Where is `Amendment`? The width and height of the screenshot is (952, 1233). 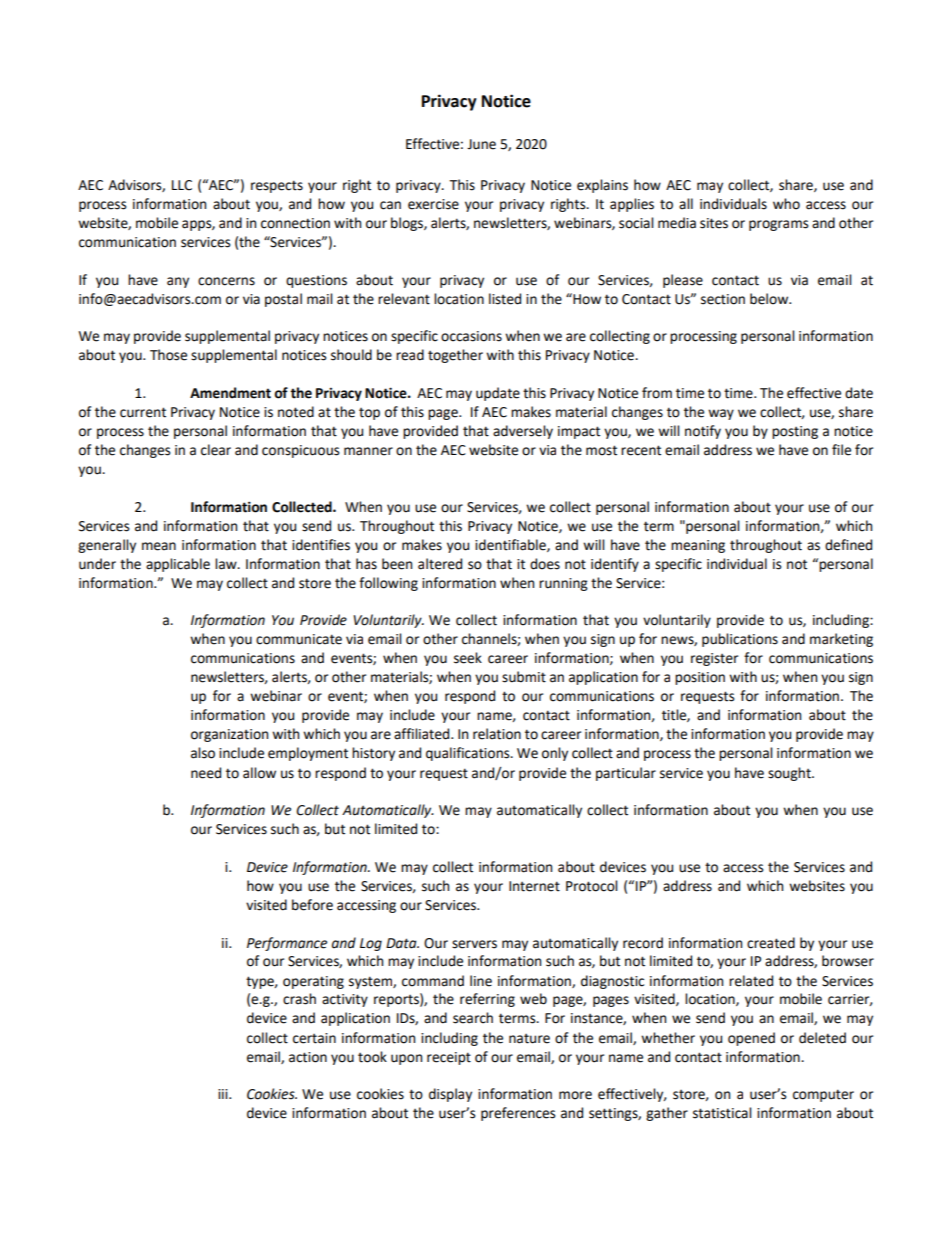 Amendment is located at coordinates (230, 393).
